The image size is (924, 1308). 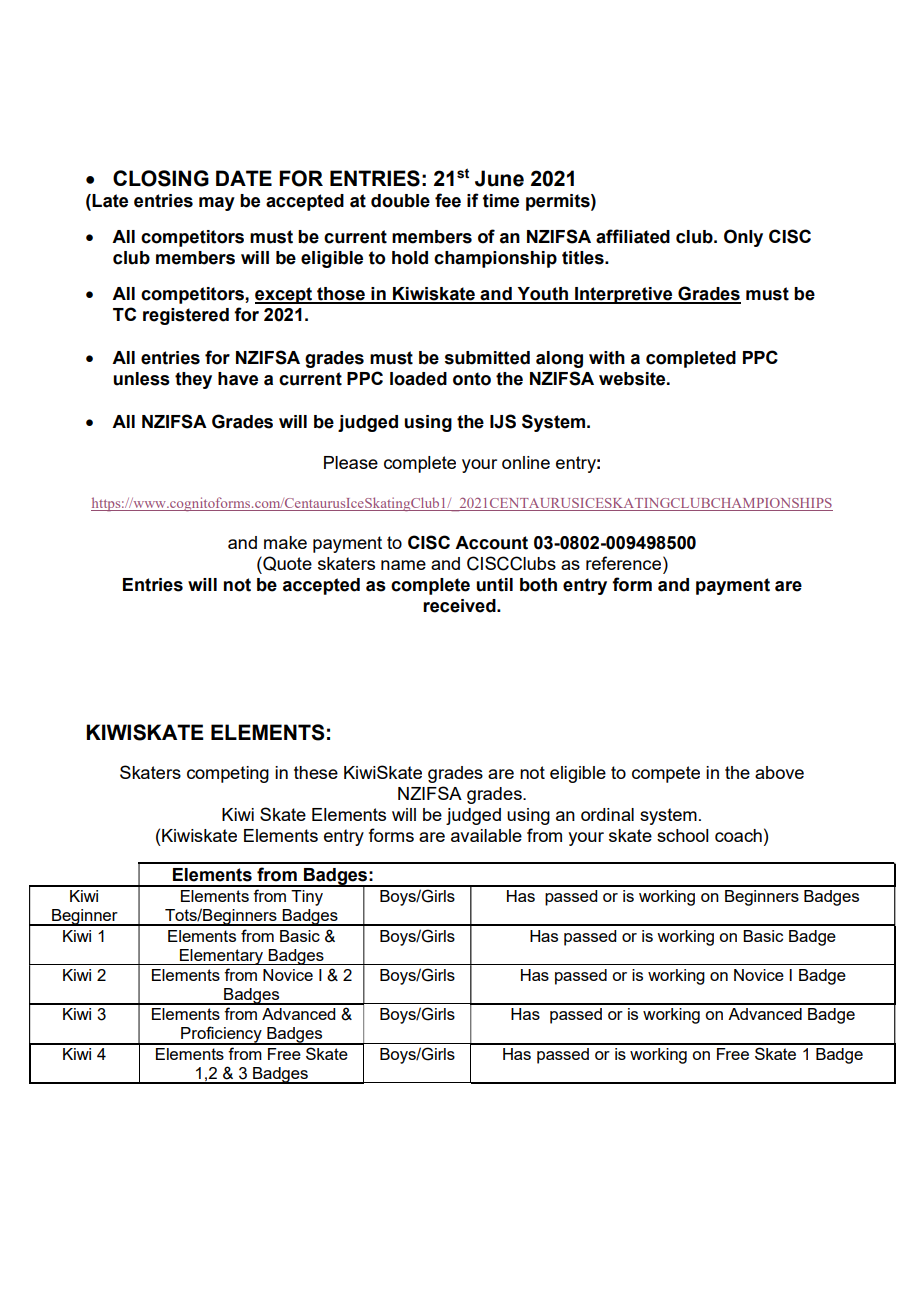 What do you see at coordinates (217, 204) in the screenshot?
I see `may` at bounding box center [217, 204].
